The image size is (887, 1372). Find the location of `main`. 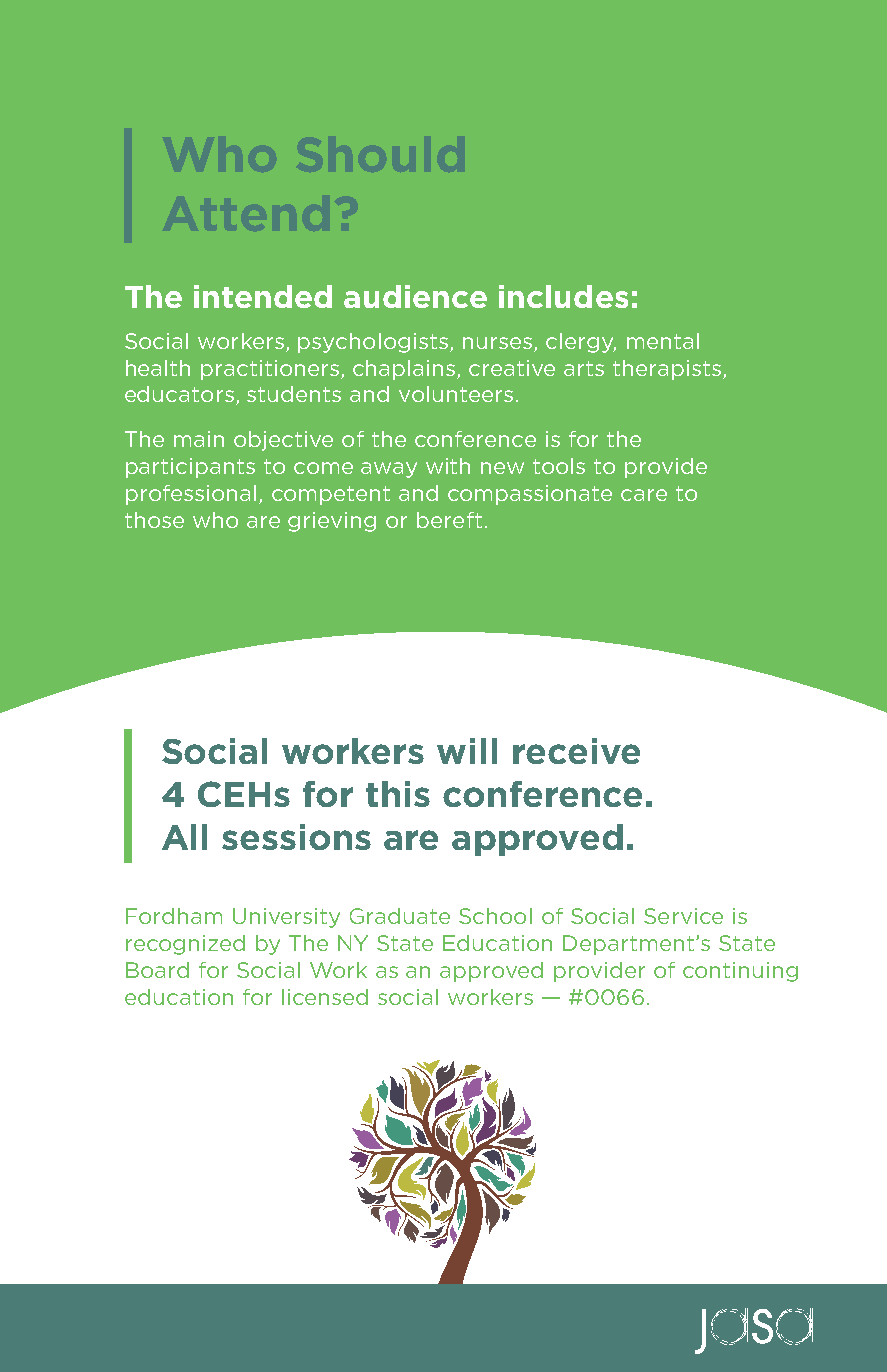

main is located at coordinates (199, 439).
